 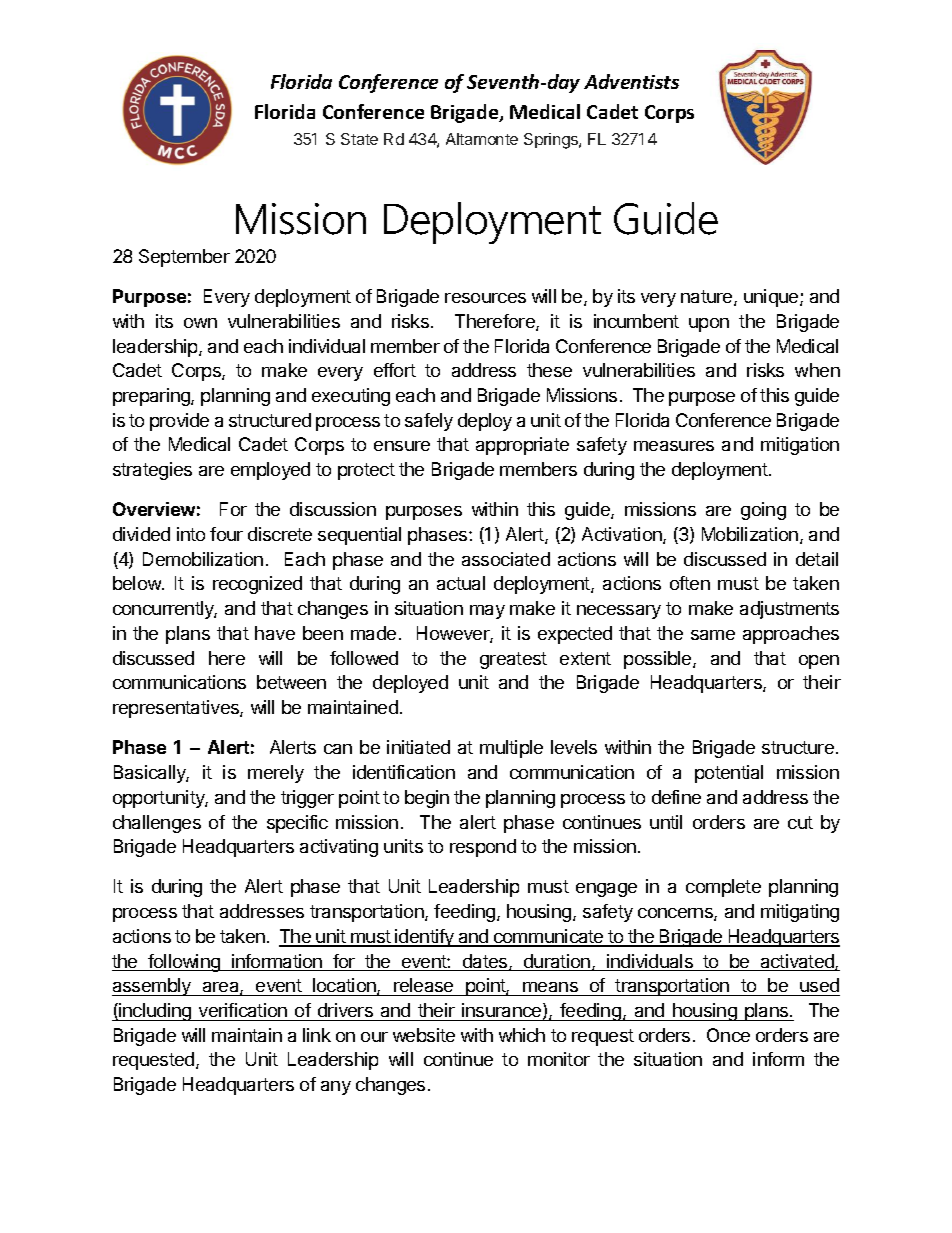 I want to click on verification, so click(x=243, y=1010).
